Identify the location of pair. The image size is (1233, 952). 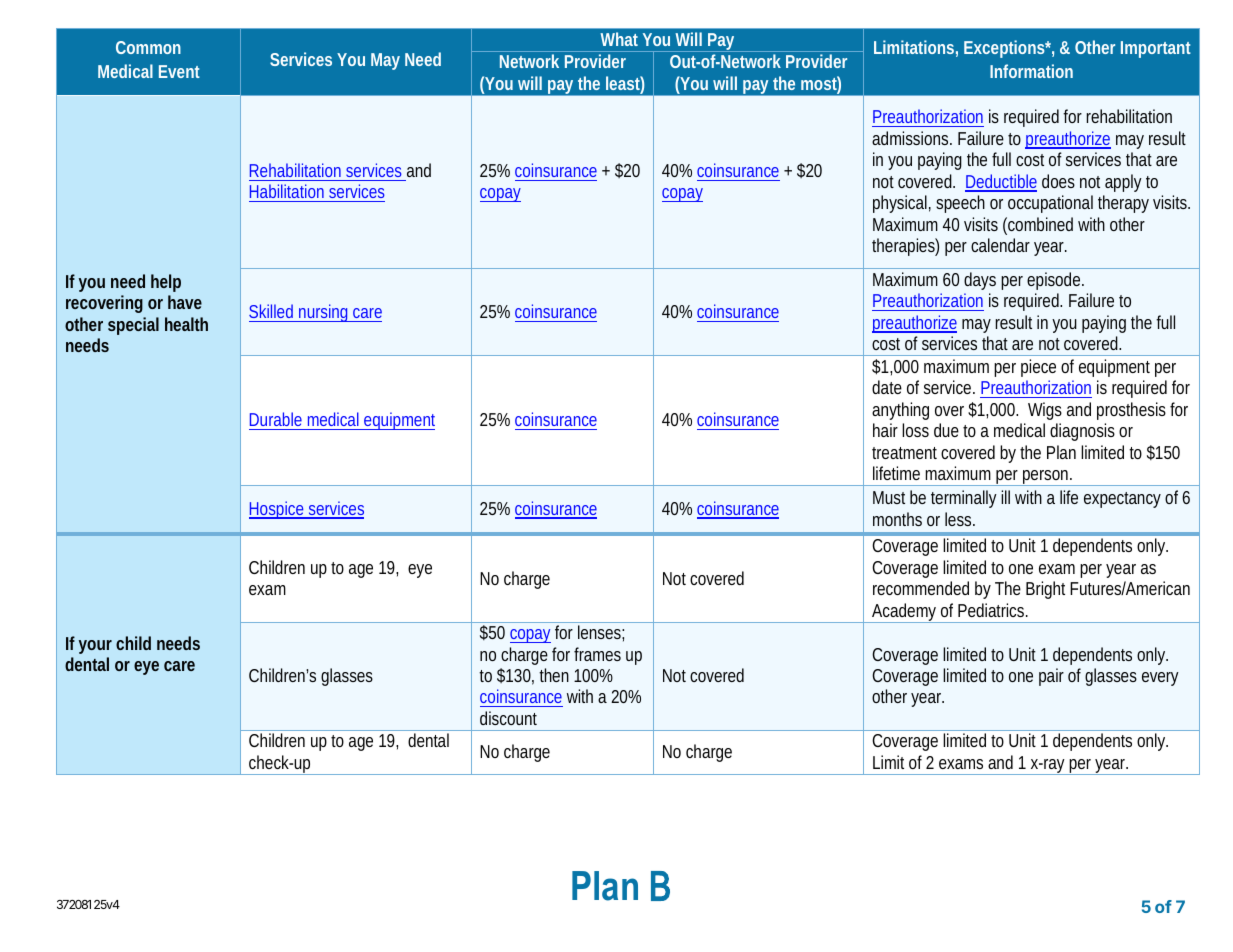
(1051, 677).
